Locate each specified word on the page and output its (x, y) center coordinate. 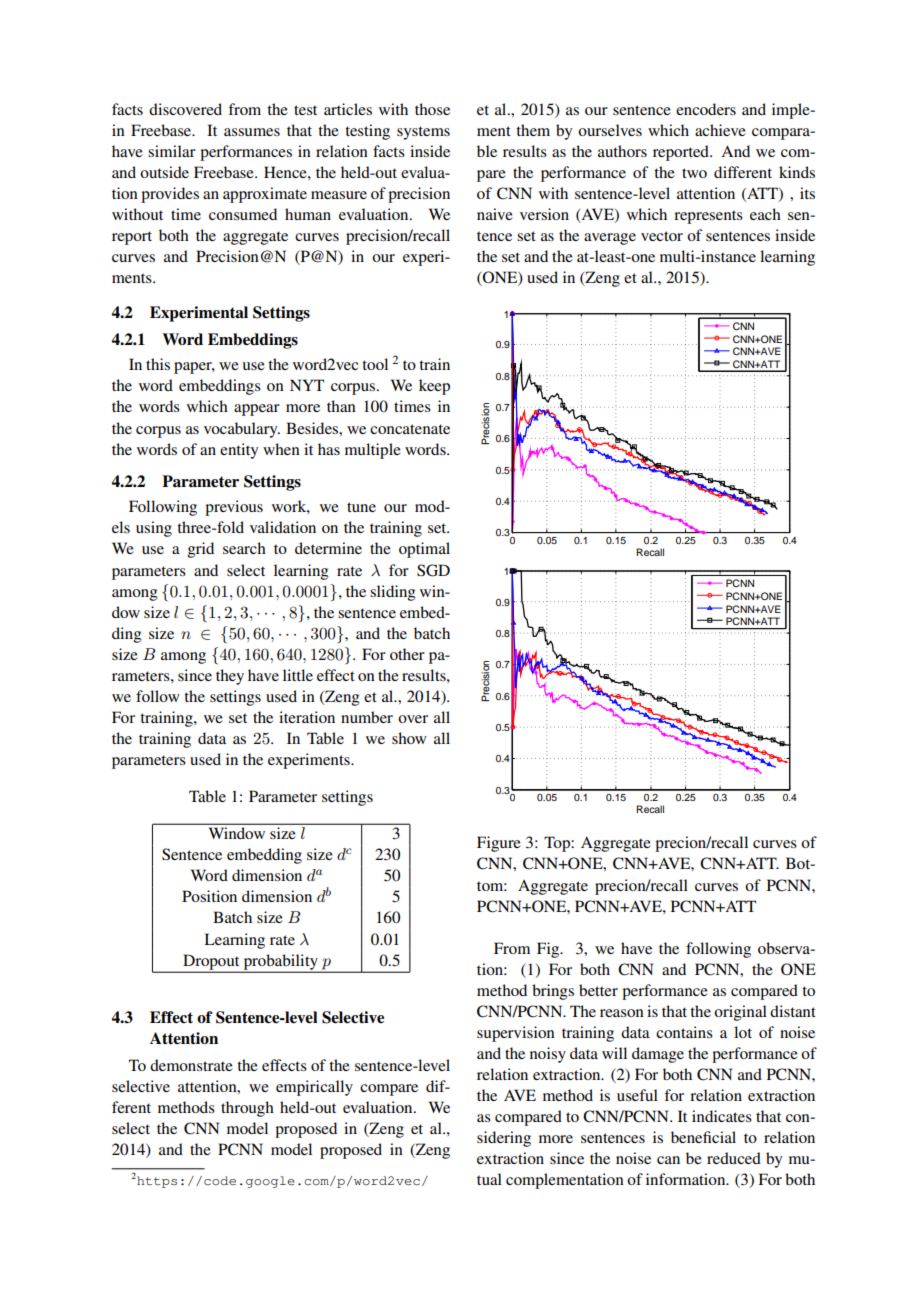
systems (423, 133)
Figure (499, 844)
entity (239, 451)
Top (558, 844)
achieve (720, 130)
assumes (252, 132)
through (247, 1109)
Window (237, 833)
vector (662, 236)
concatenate (410, 429)
